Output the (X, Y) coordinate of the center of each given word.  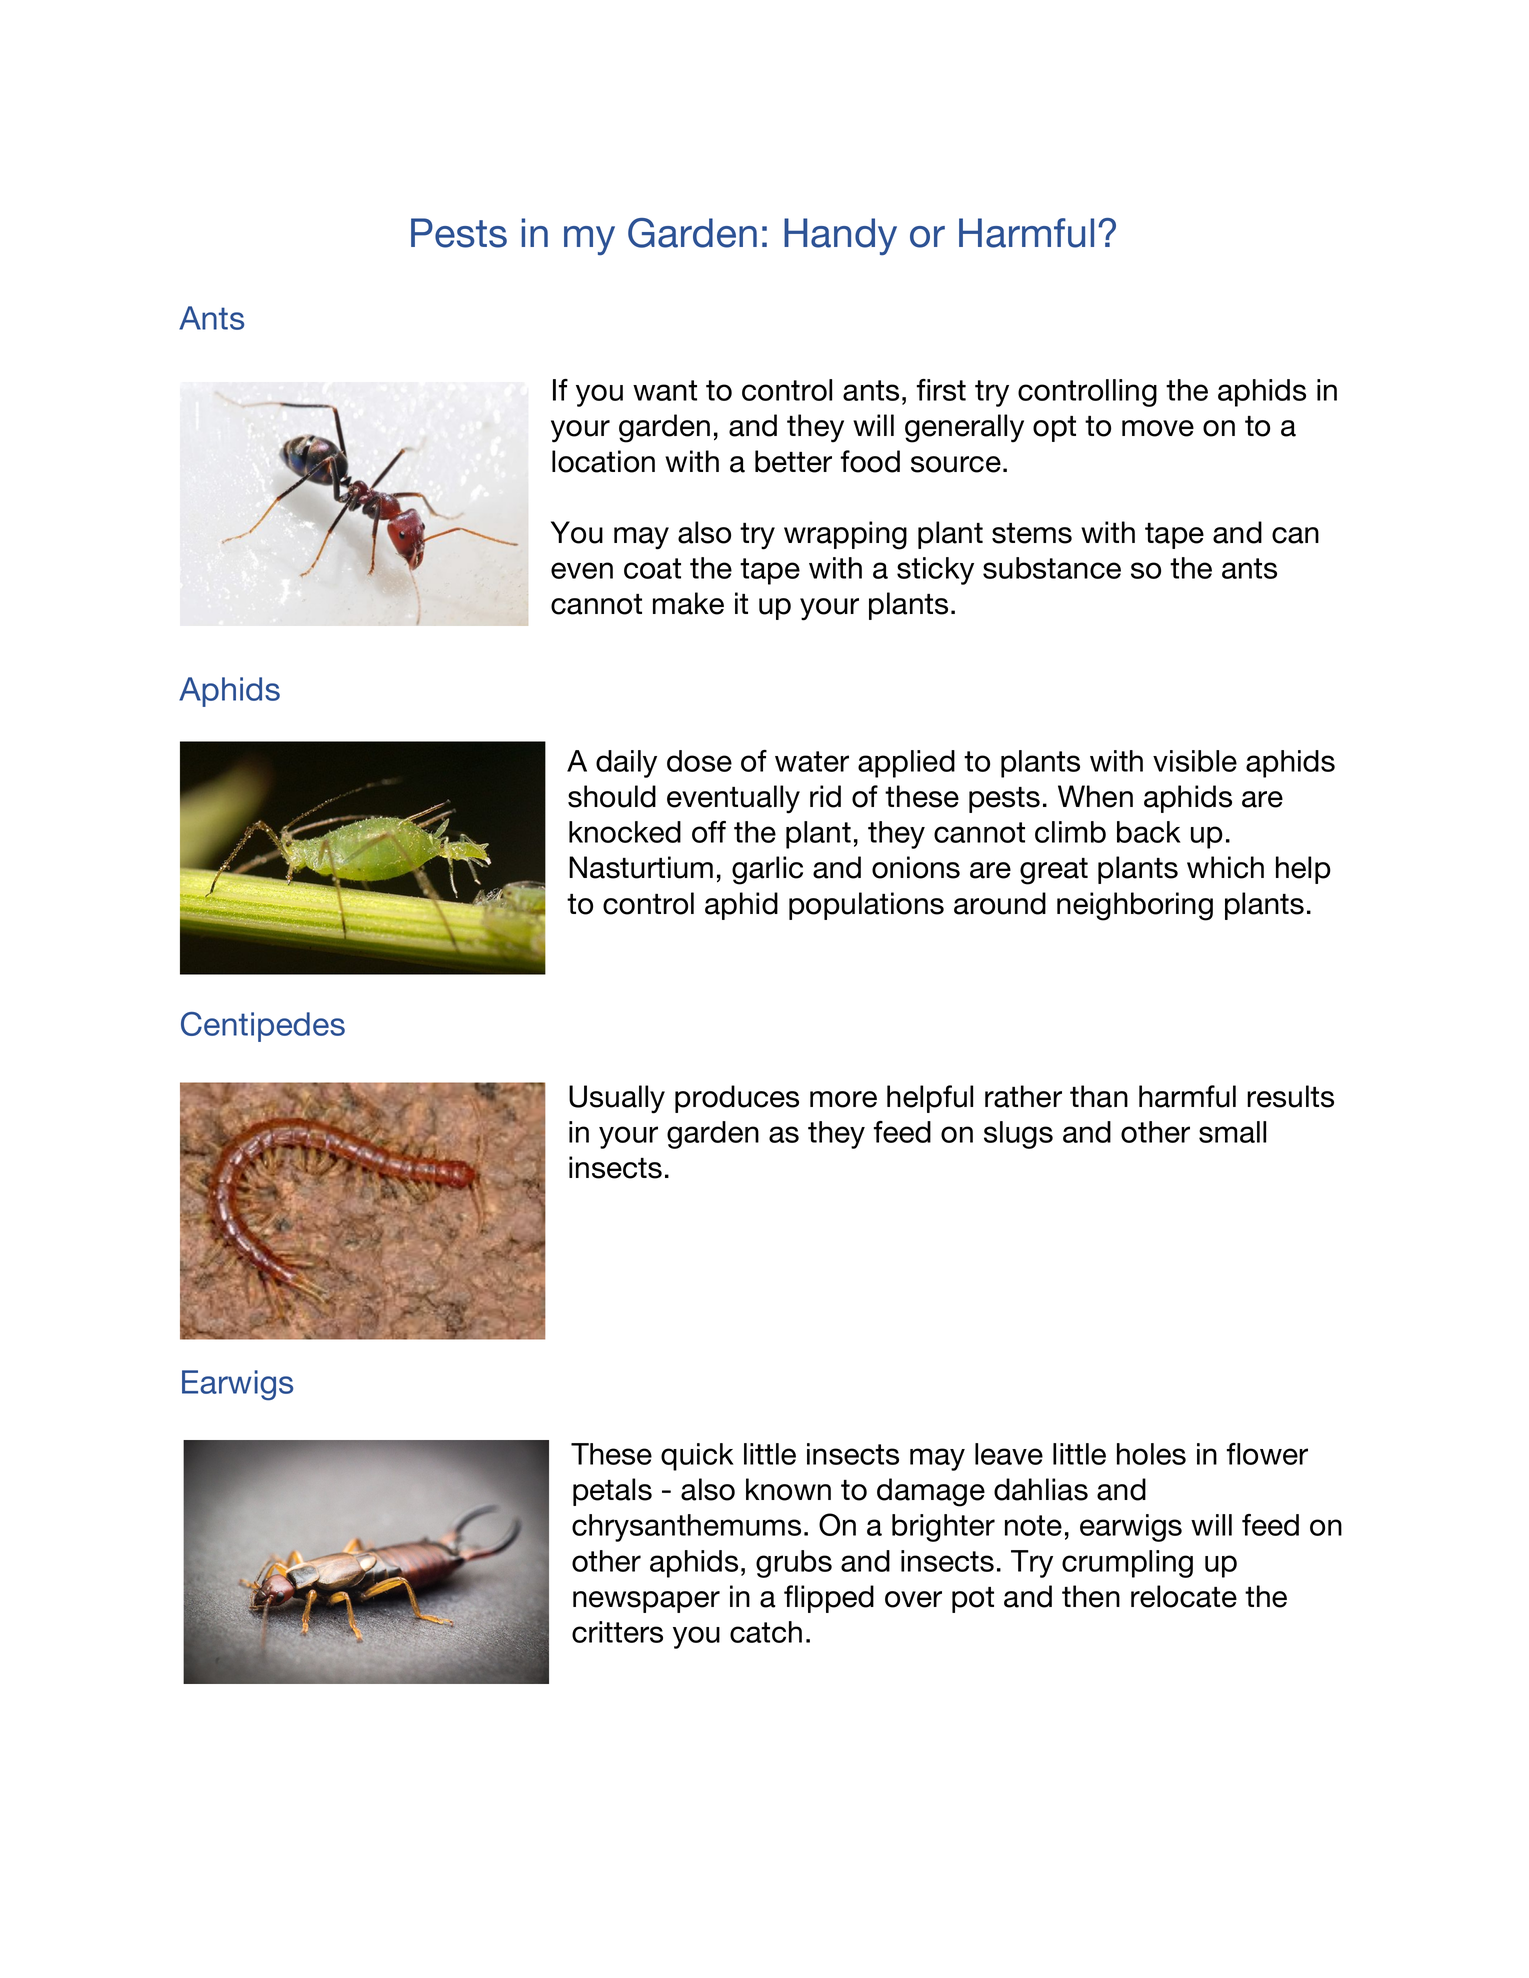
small (1232, 1132)
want (665, 390)
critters (617, 1632)
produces (737, 1099)
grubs (794, 1564)
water (812, 761)
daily (626, 764)
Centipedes (263, 1027)
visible (1195, 761)
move (1158, 428)
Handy (840, 236)
